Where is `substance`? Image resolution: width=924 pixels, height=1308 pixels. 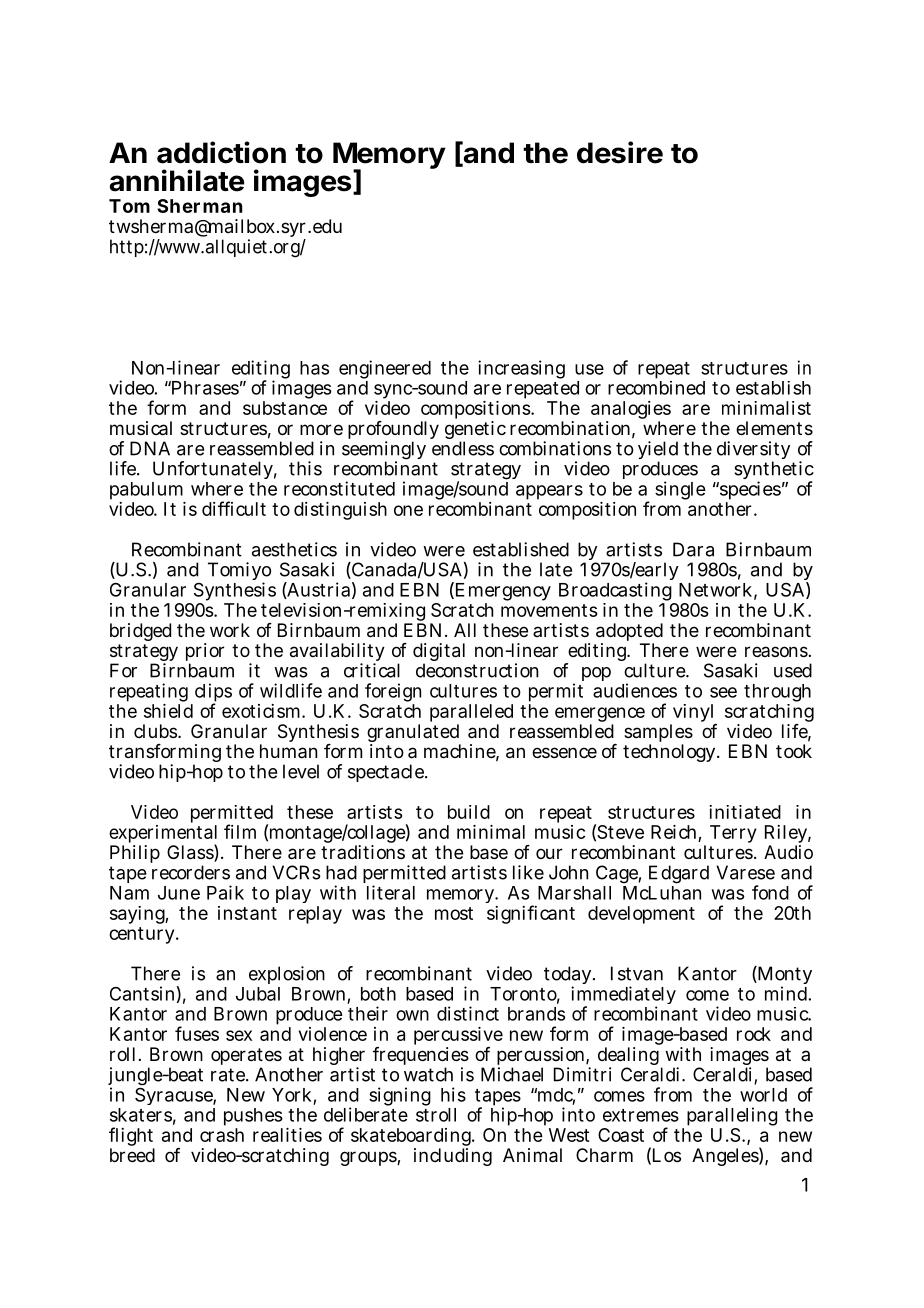 substance is located at coordinates (285, 408).
